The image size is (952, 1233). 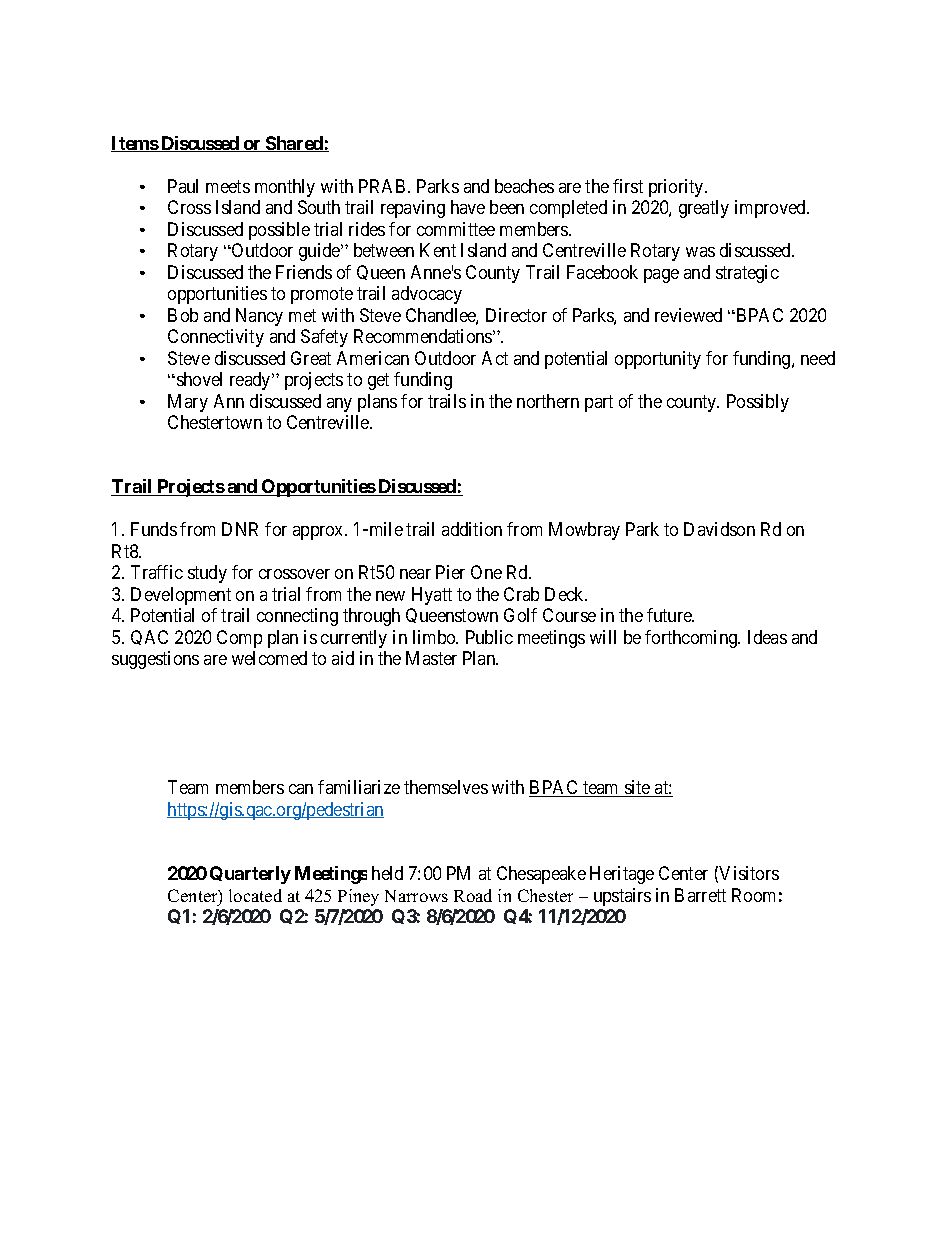 I want to click on Possibly, so click(x=758, y=403).
